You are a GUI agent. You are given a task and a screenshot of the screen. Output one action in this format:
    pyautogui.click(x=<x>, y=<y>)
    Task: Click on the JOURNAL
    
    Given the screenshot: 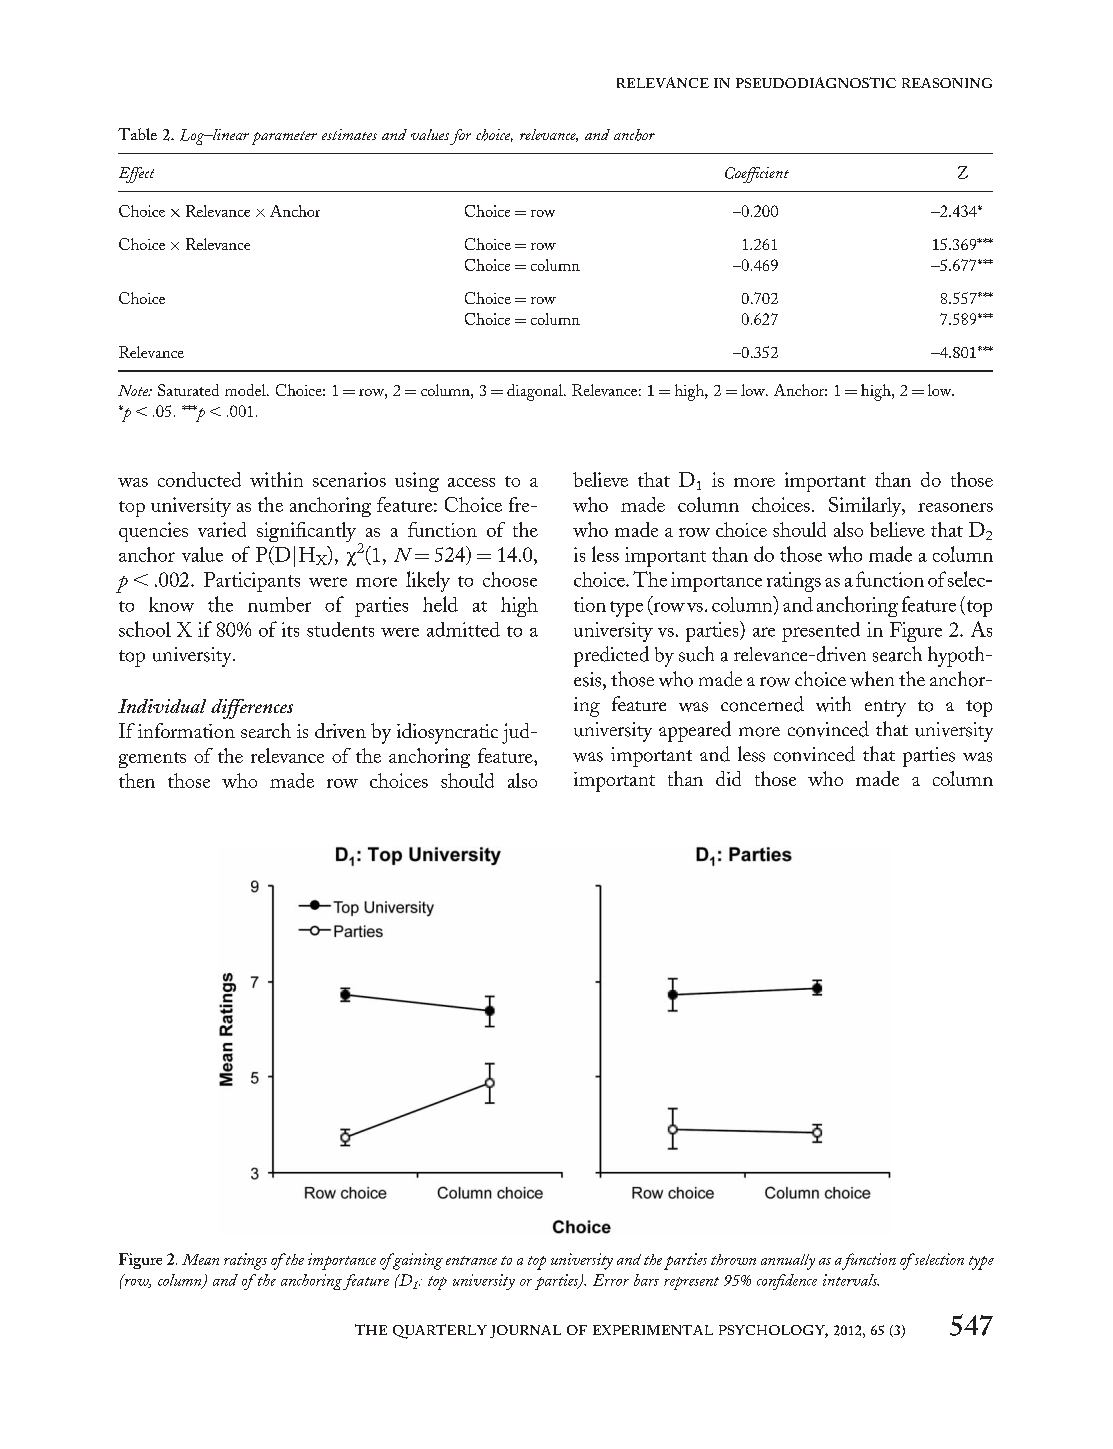 What is the action you would take?
    pyautogui.click(x=525, y=1331)
